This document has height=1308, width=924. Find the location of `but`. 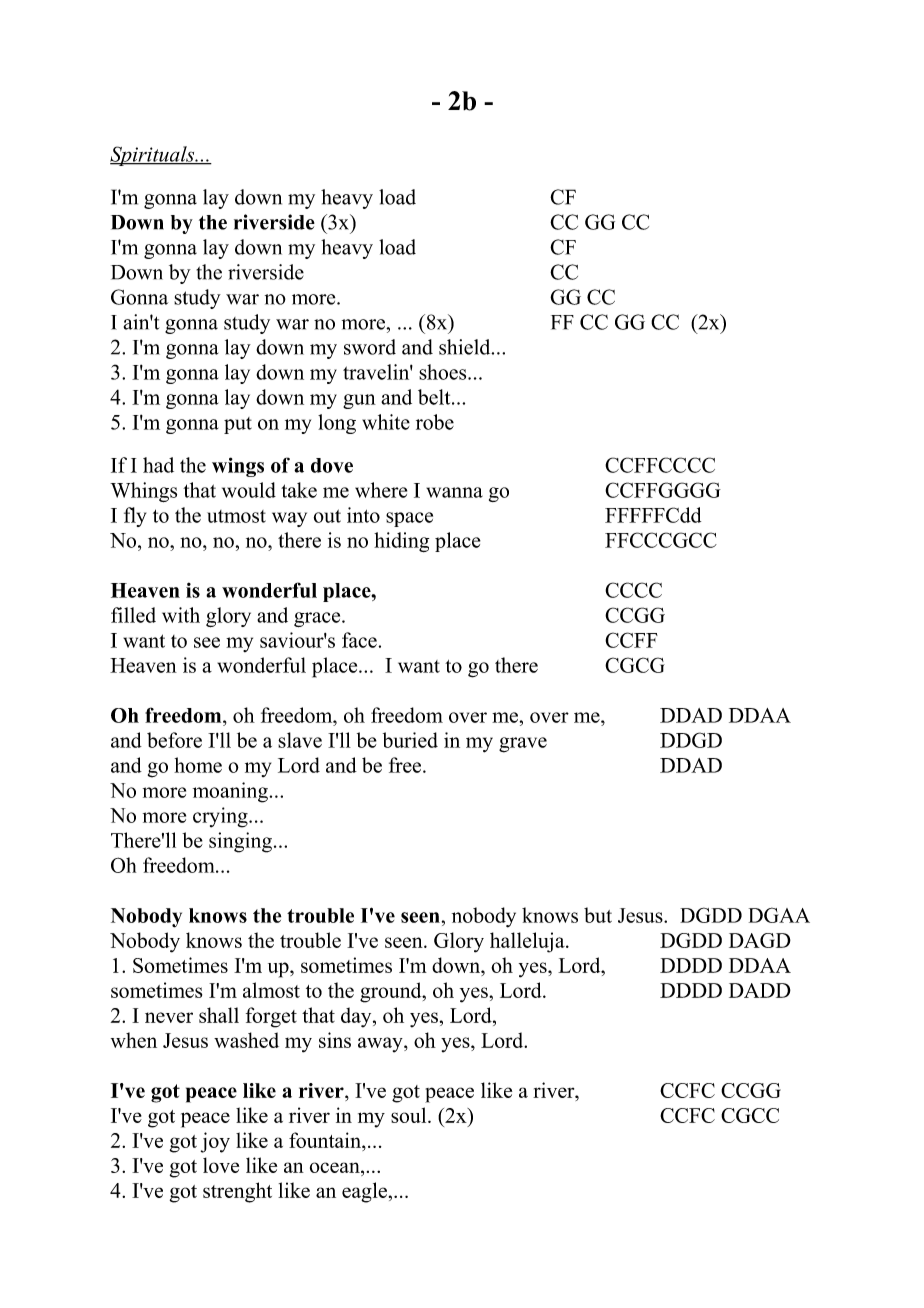

but is located at coordinates (598, 915).
